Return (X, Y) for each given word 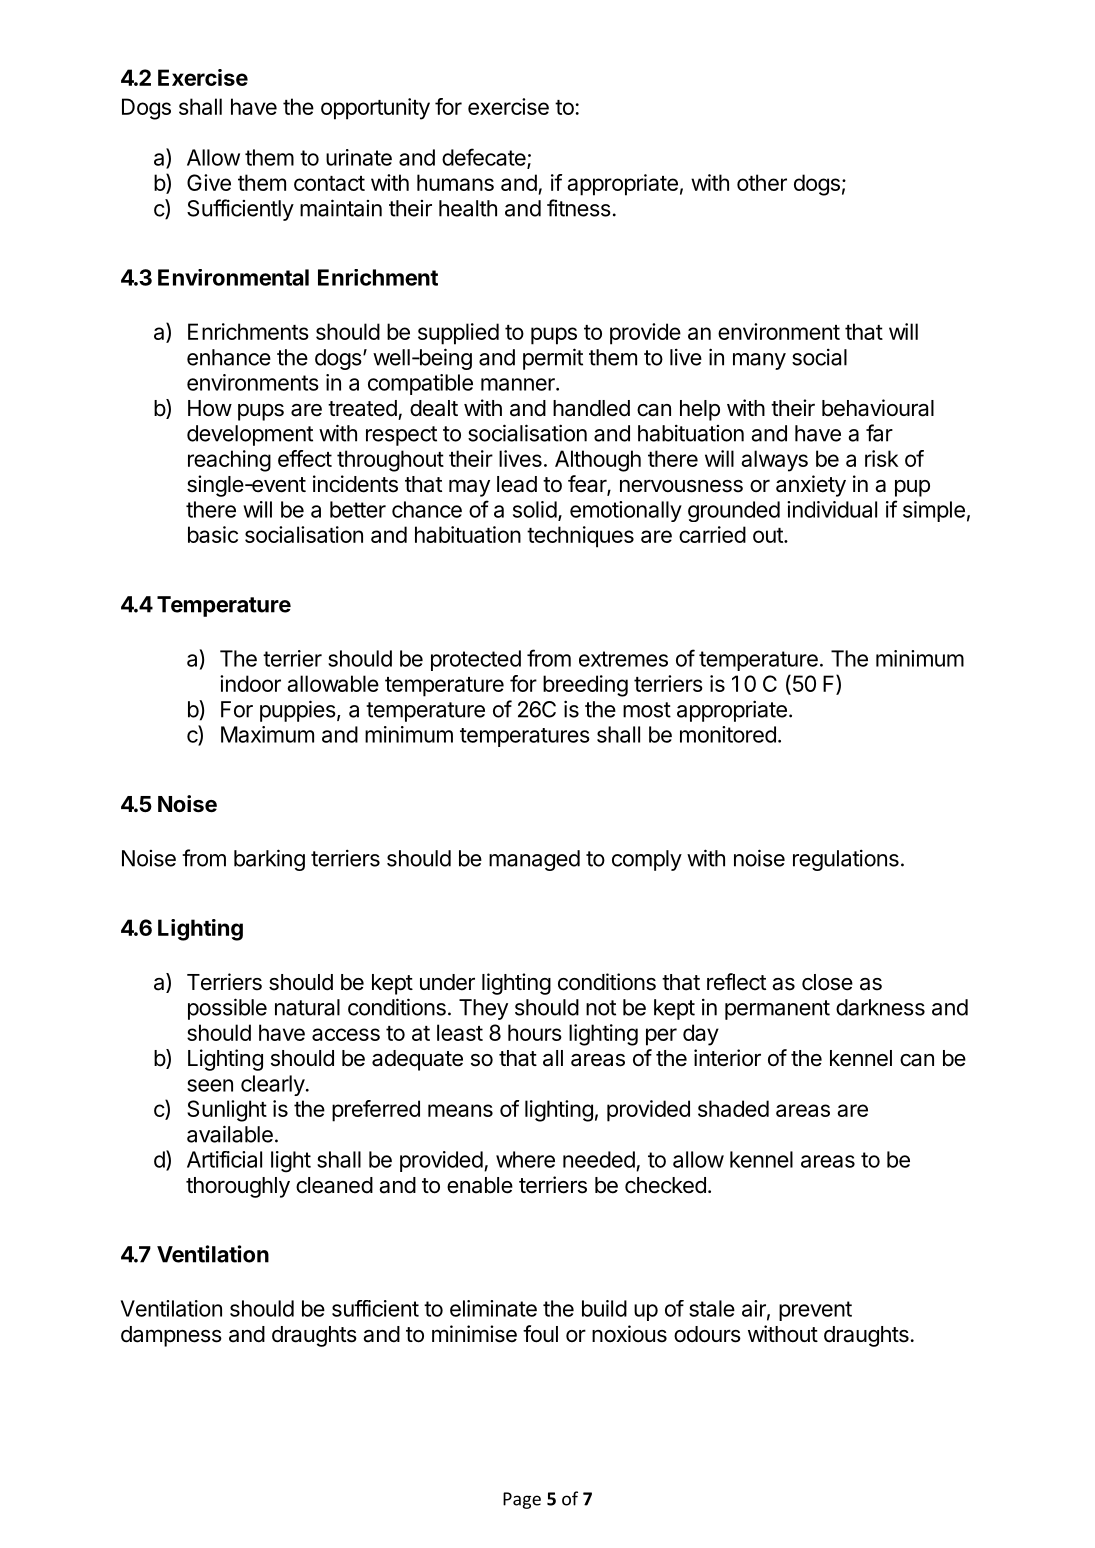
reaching (229, 461)
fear (588, 485)
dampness (171, 1336)
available (230, 1134)
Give (209, 182)
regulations (846, 860)
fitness (579, 208)
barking (269, 860)
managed (534, 860)
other (762, 182)
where (525, 1159)
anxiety (811, 486)
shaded (733, 1108)
